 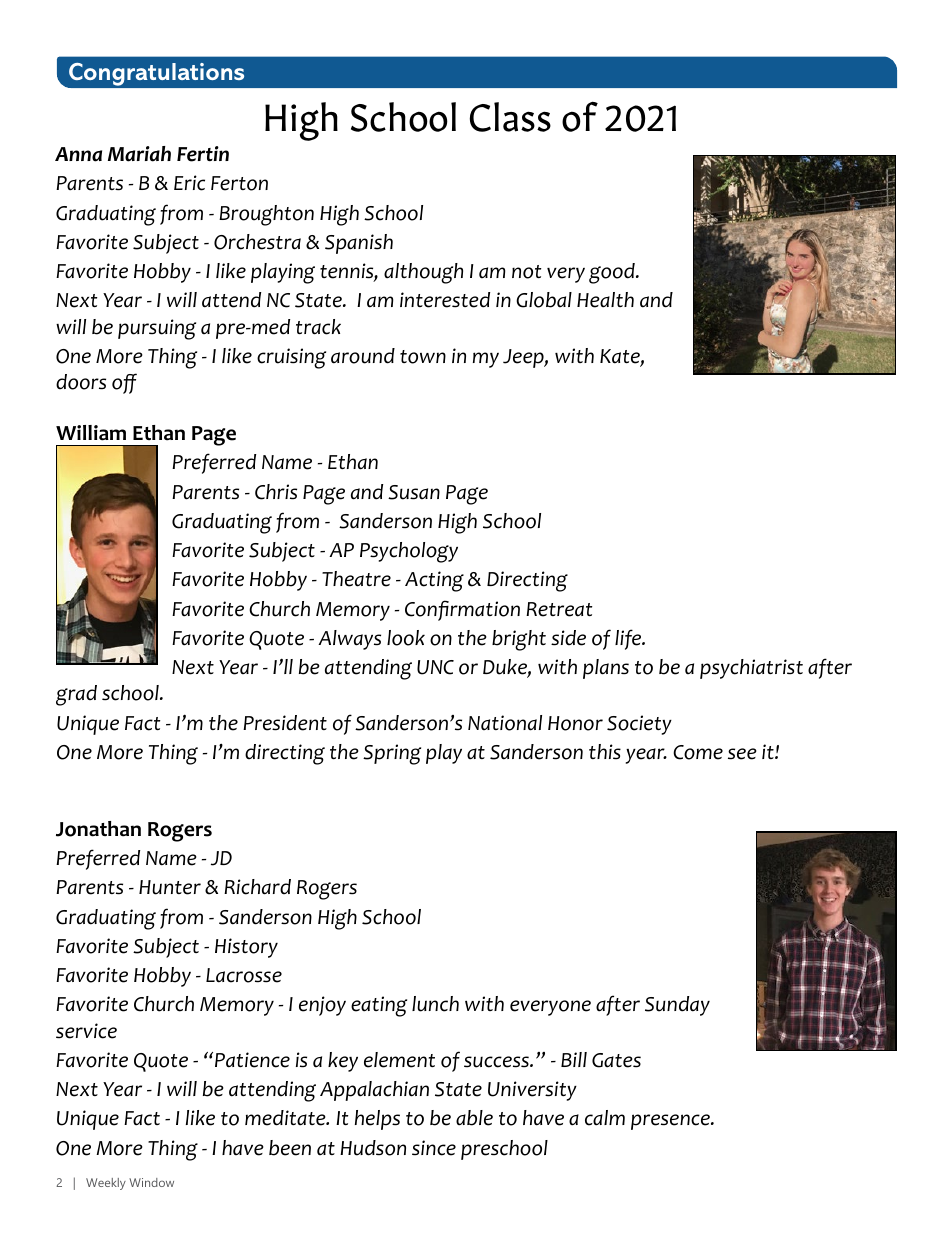 What do you see at coordinates (434, 1148) in the page?
I see `since` at bounding box center [434, 1148].
